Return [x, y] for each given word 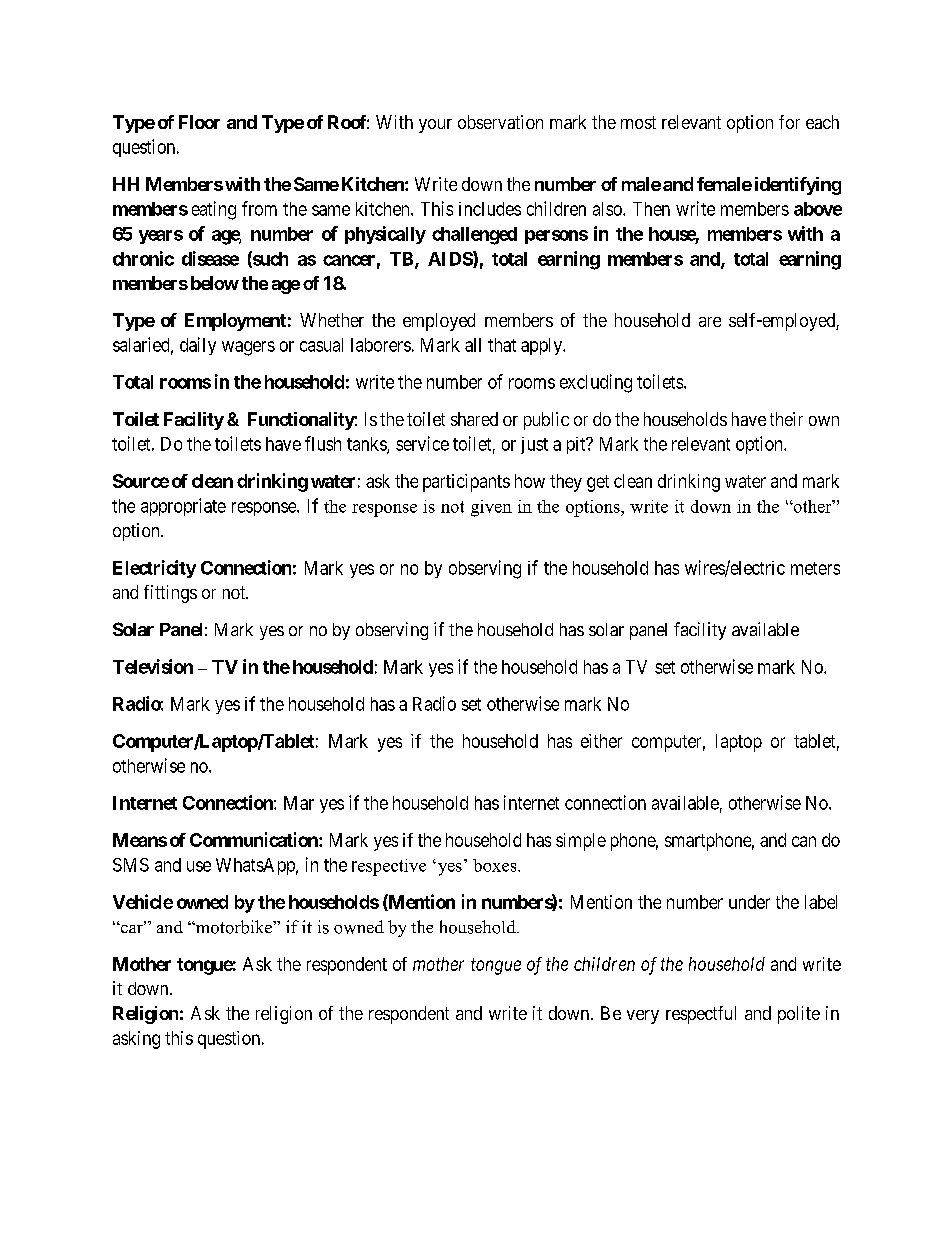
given [491, 508]
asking [136, 1040]
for [789, 122]
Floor [199, 122]
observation [500, 122]
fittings [170, 594]
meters [815, 568]
